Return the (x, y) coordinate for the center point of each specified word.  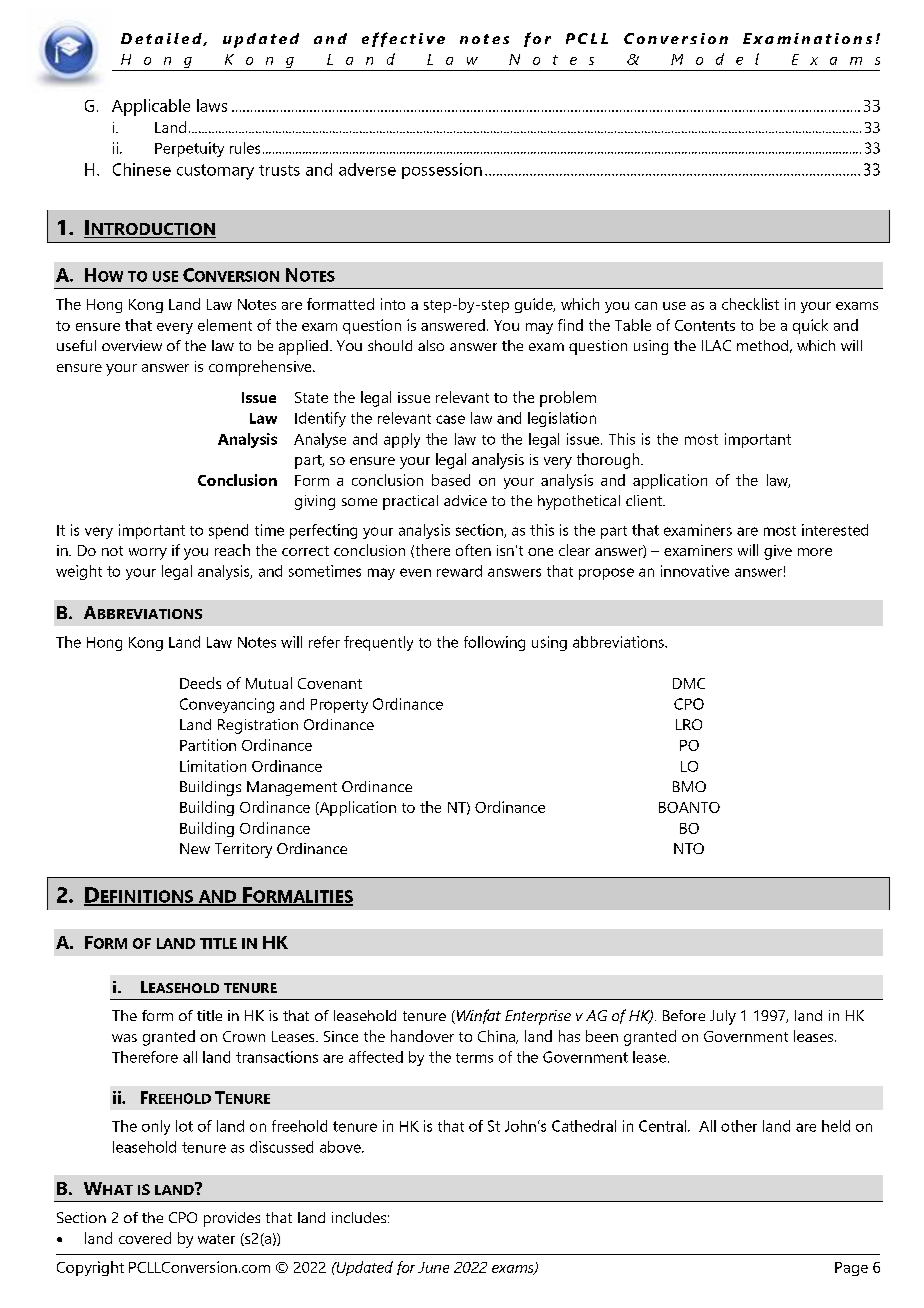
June (433, 1267)
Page (851, 1269)
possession (442, 171)
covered (145, 1238)
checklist (750, 304)
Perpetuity (189, 149)
